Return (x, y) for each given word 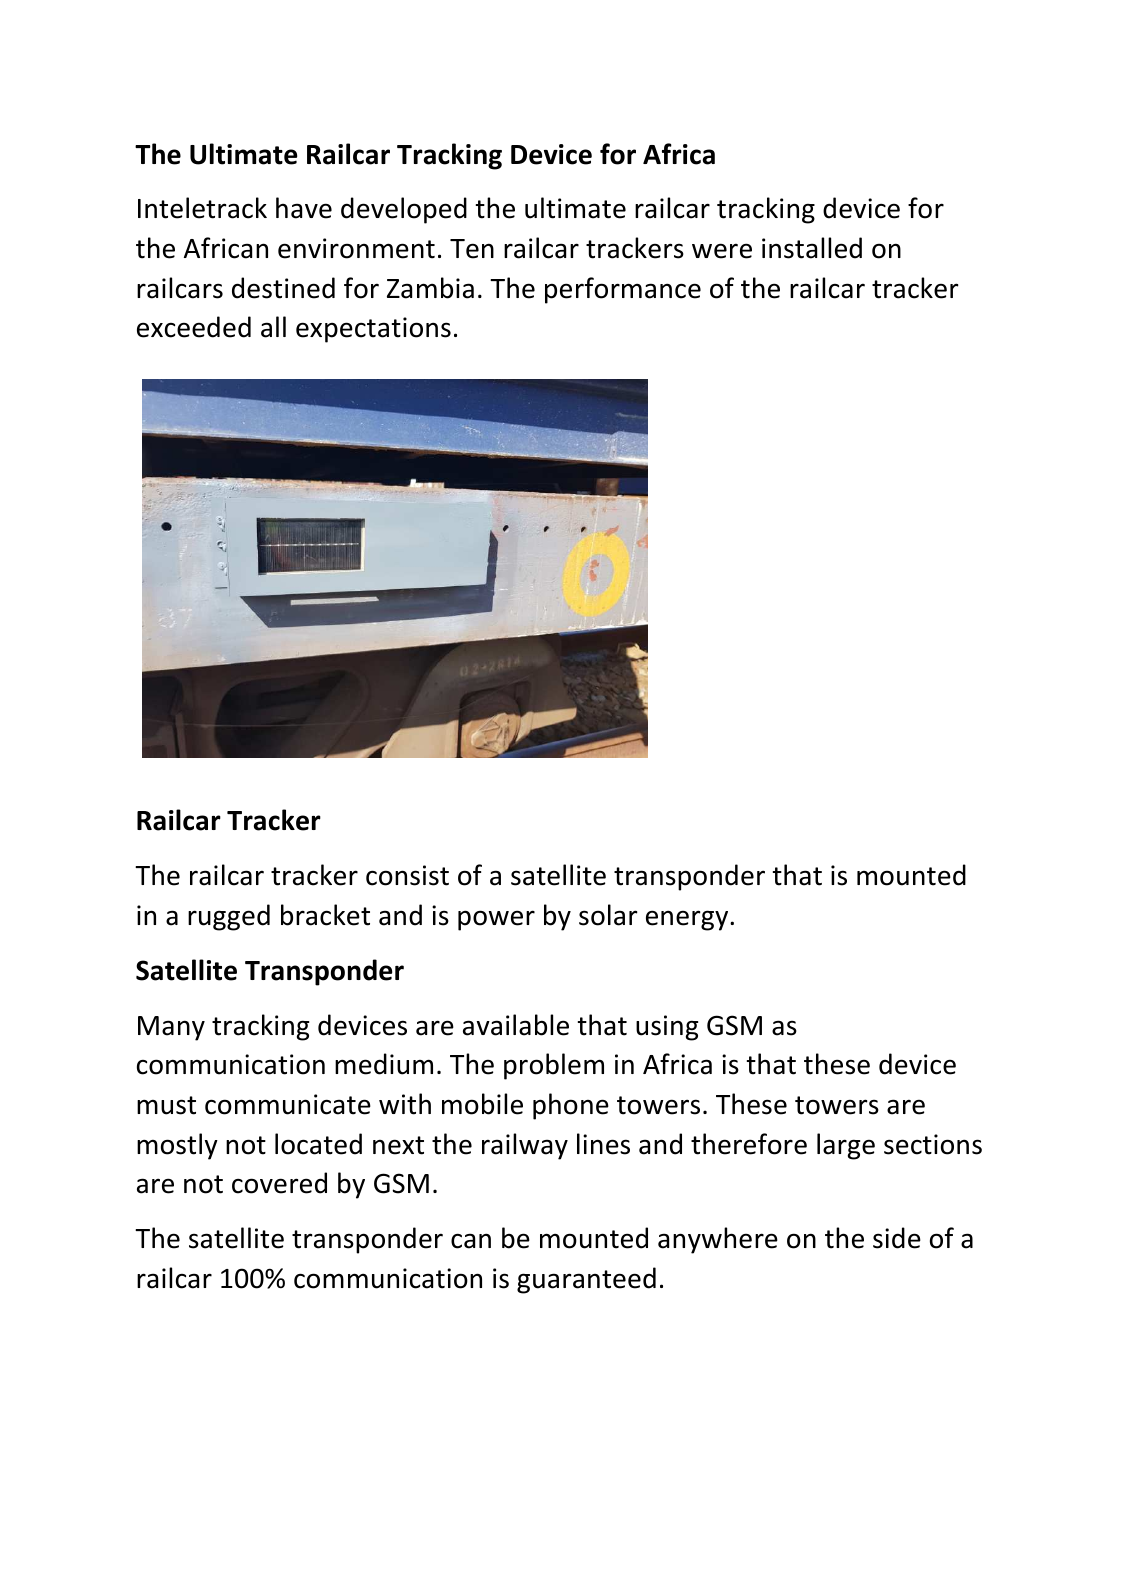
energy (688, 920)
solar (608, 915)
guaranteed (586, 1280)
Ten (472, 249)
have (304, 208)
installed (812, 248)
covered (279, 1183)
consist (407, 875)
